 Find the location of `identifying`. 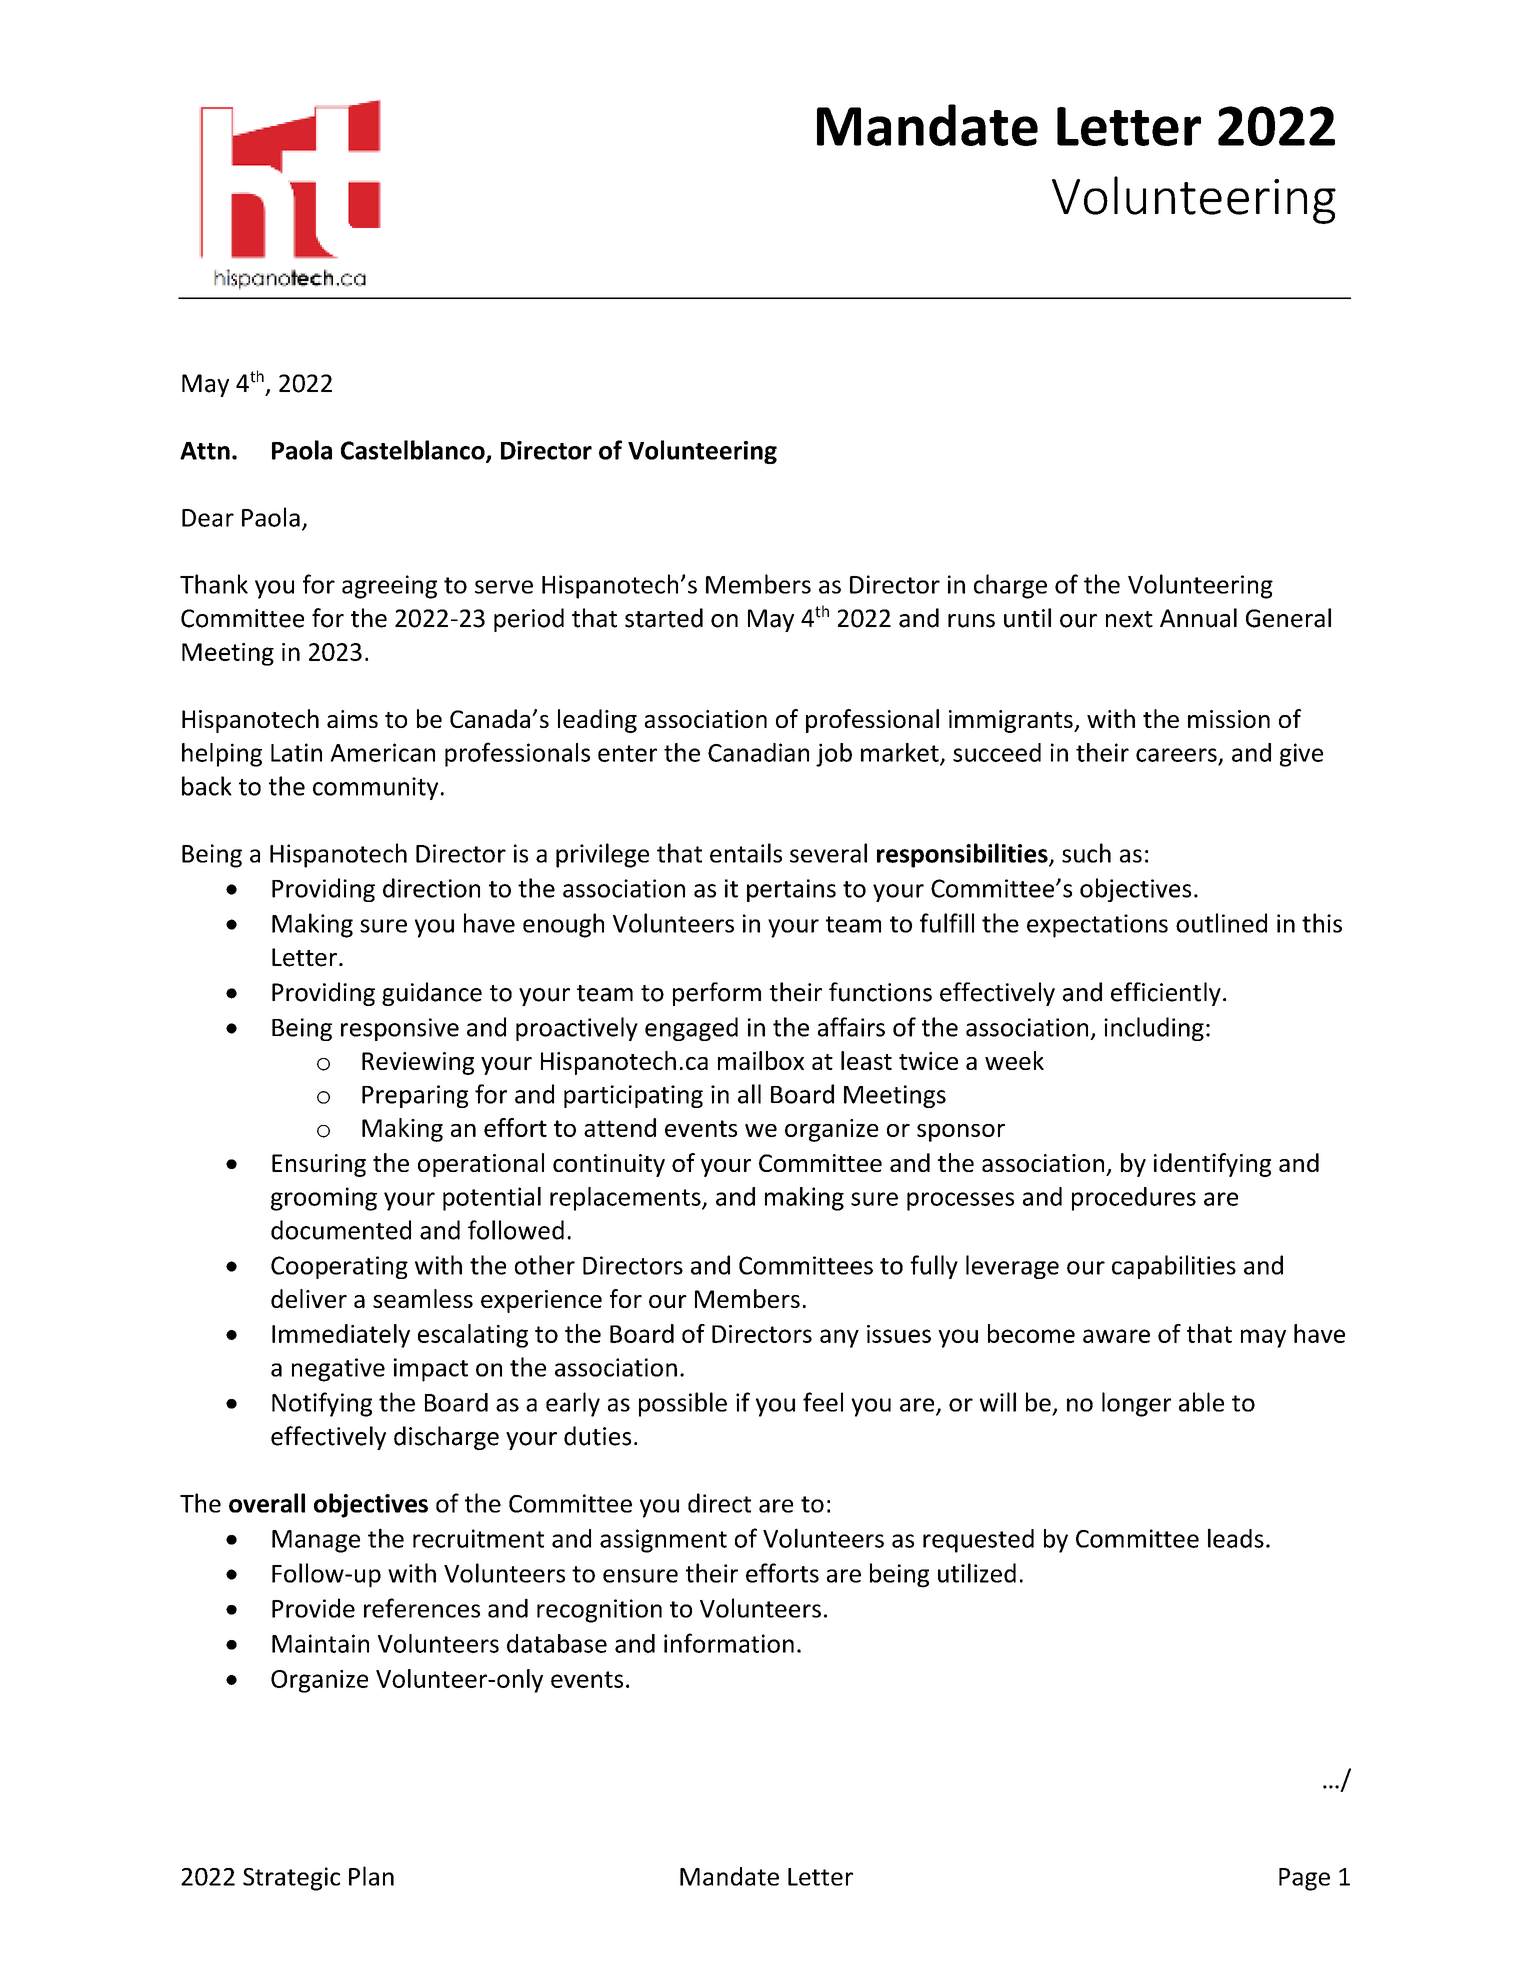

identifying is located at coordinates (1212, 1165).
